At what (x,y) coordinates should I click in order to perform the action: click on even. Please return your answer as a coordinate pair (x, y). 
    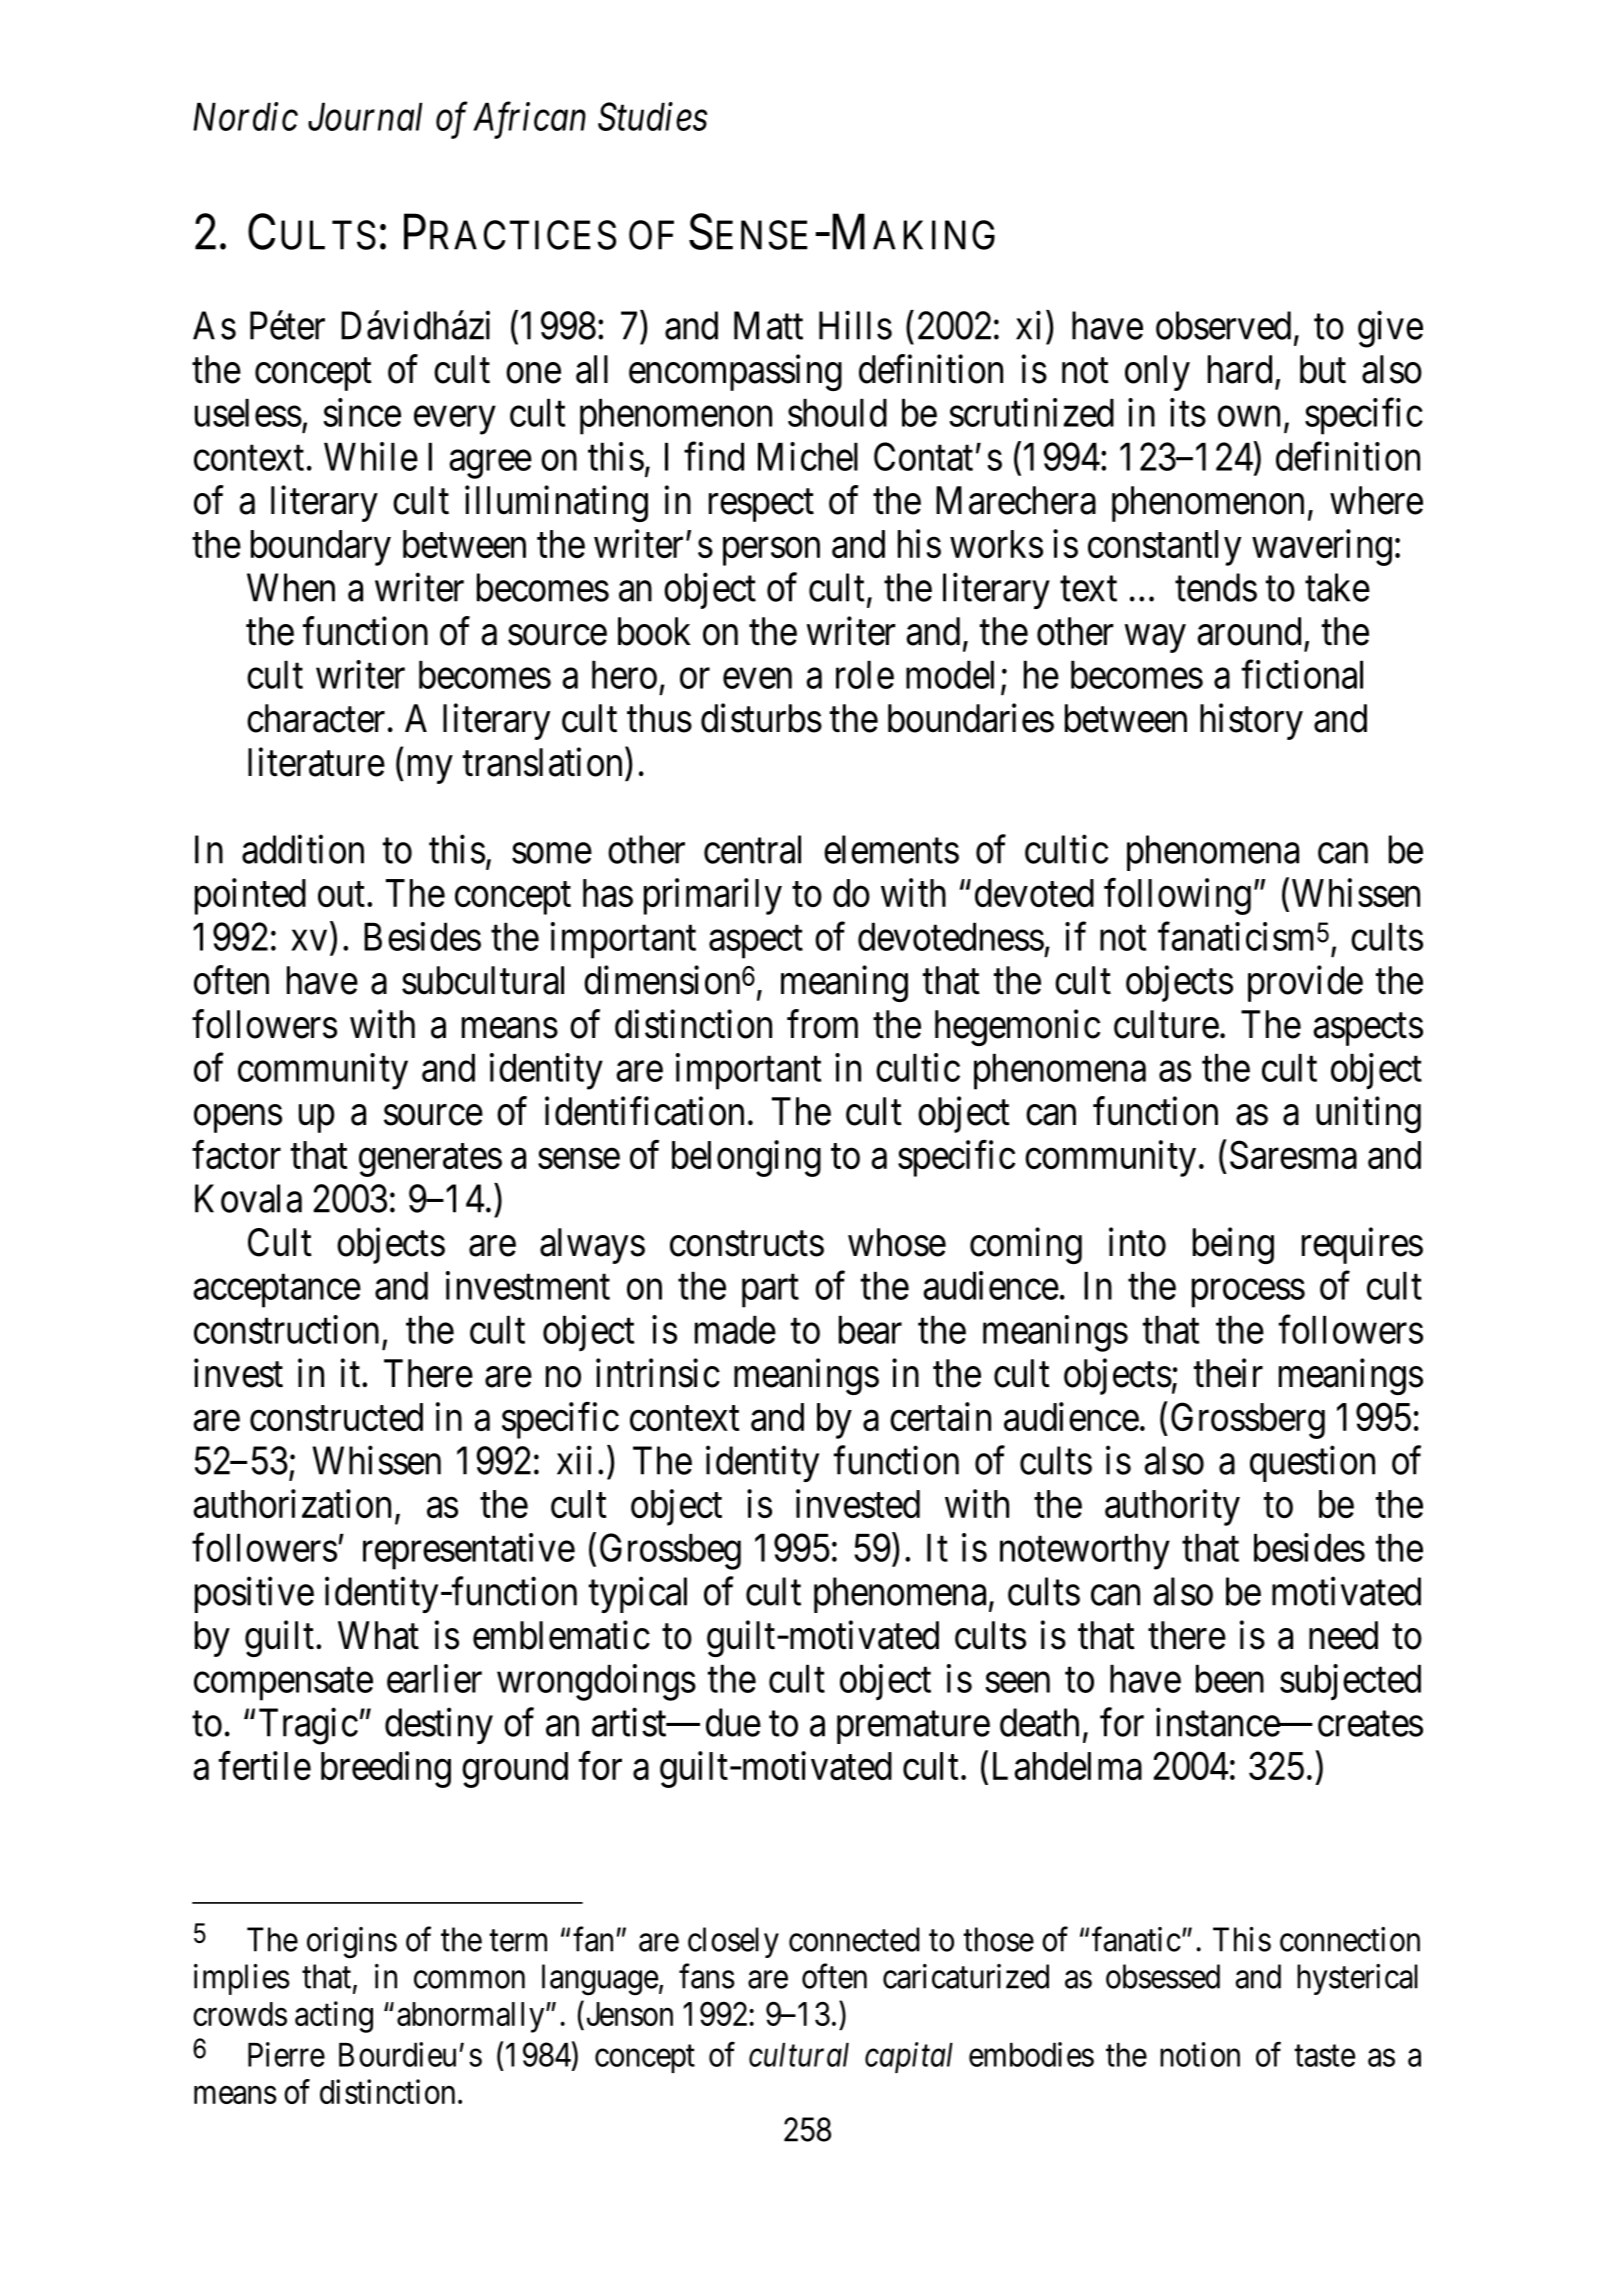
    Looking at the image, I should click on (757, 678).
